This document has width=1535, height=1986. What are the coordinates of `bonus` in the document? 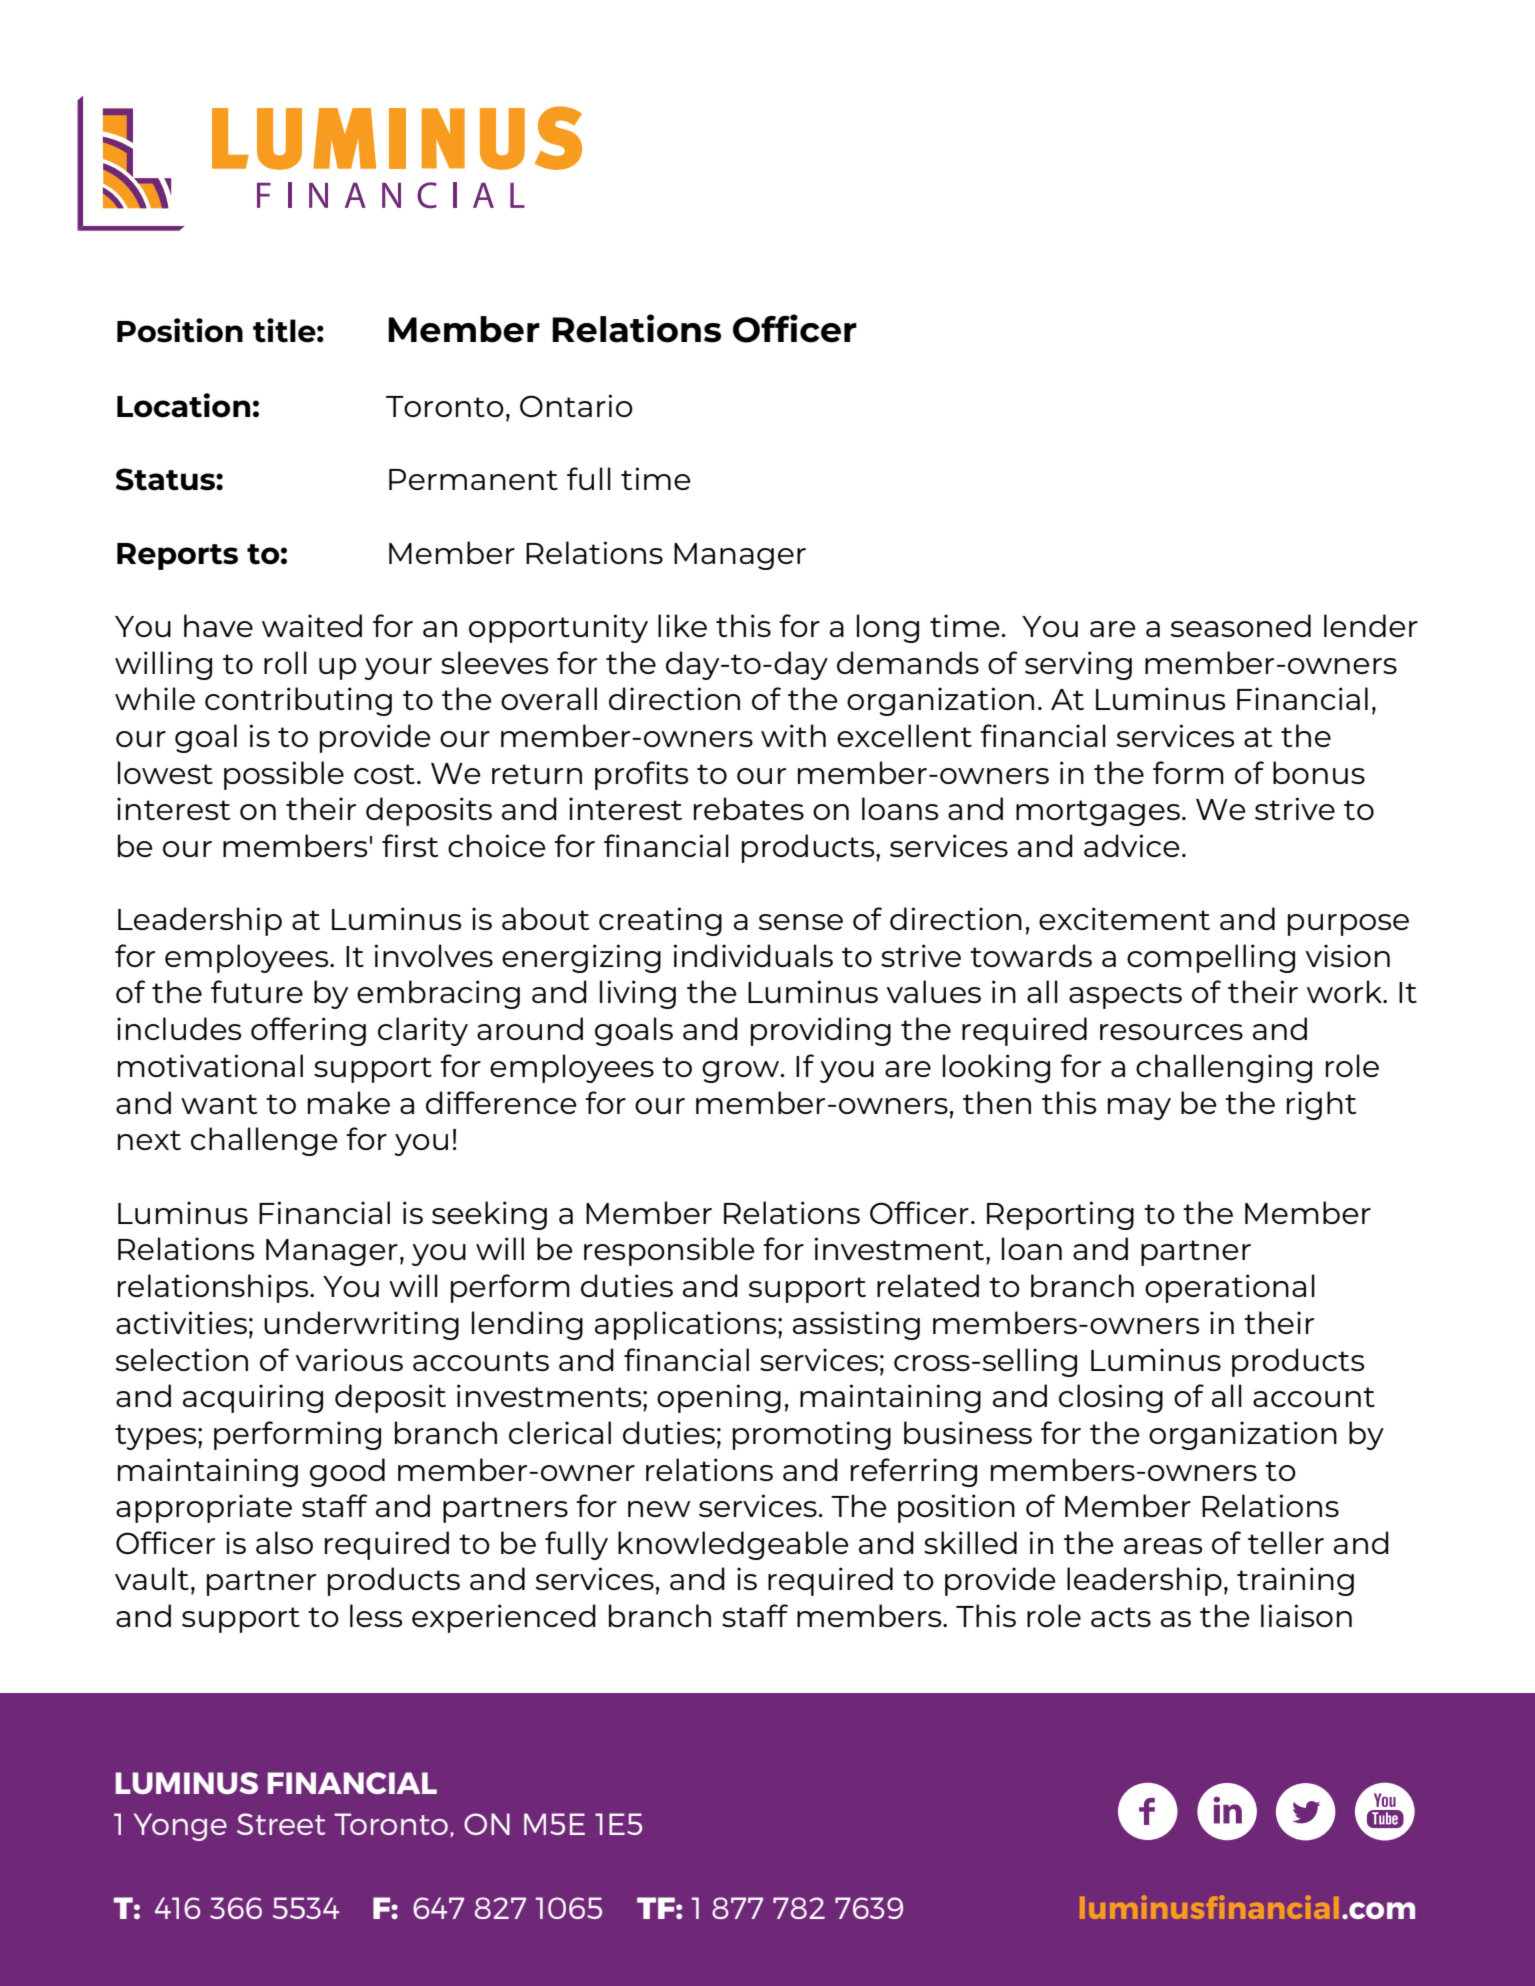 It's located at (1319, 772).
